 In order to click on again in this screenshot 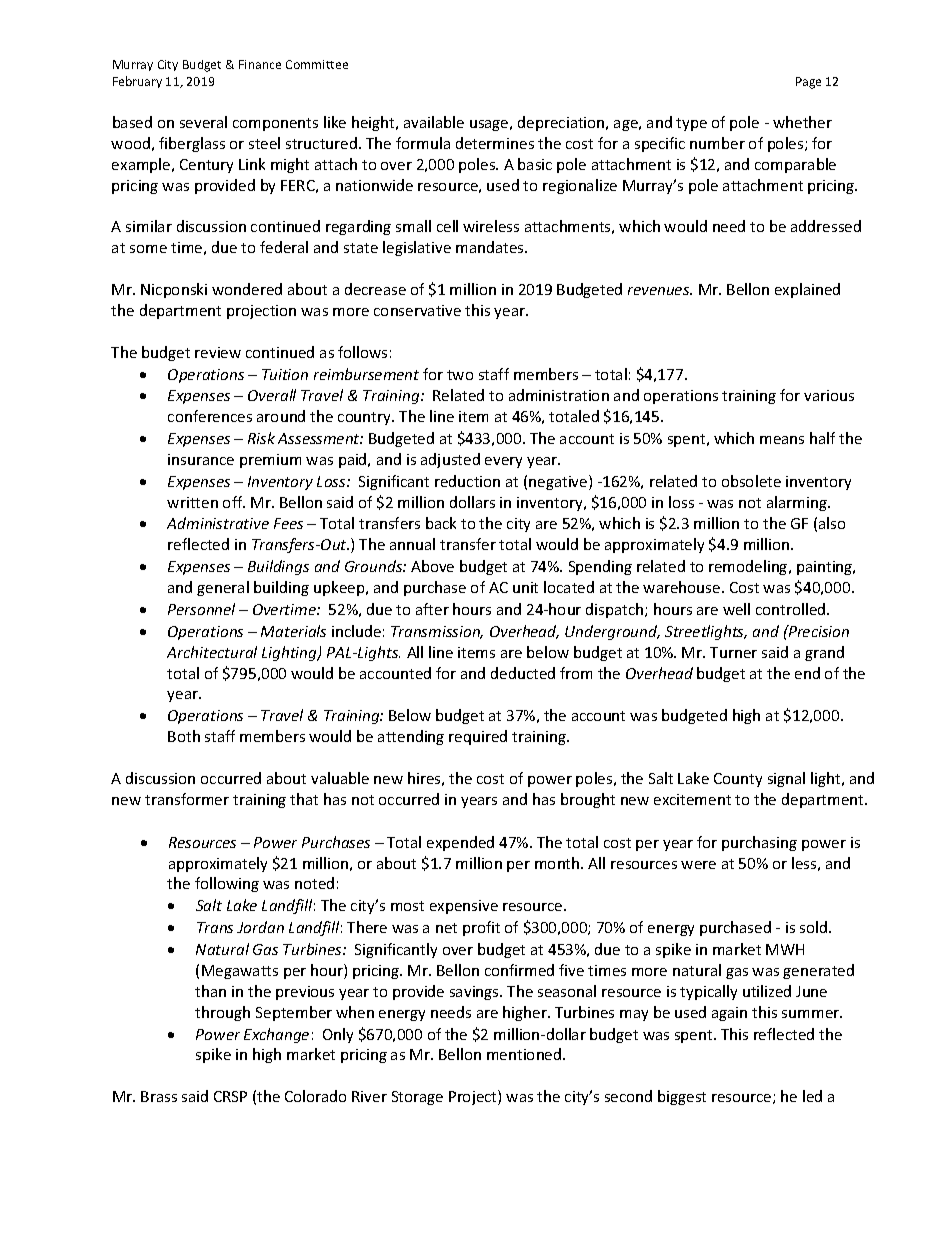, I will do `click(729, 1014)`.
